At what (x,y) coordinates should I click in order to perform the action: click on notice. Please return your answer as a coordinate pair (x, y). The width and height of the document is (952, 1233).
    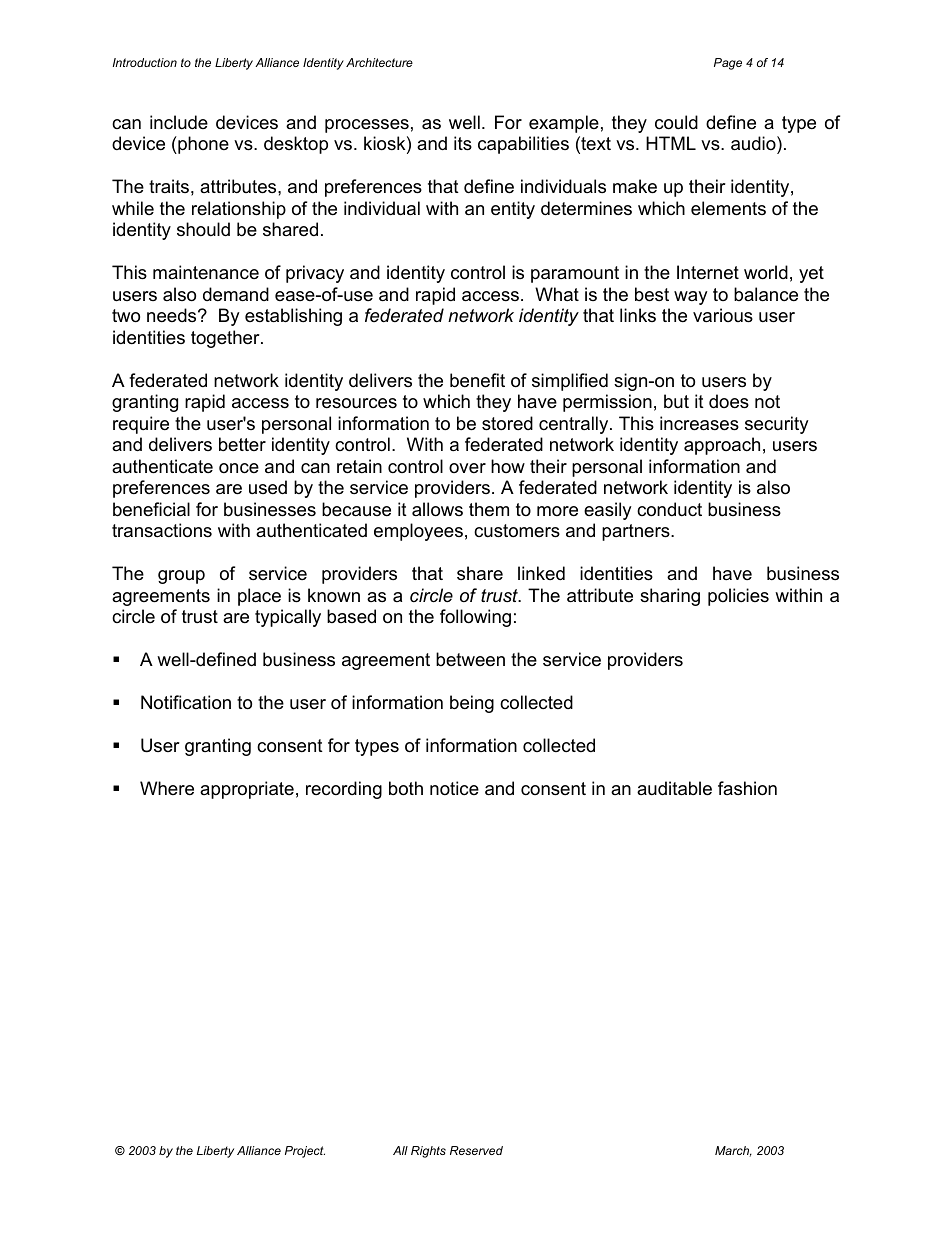
    Looking at the image, I should click on (454, 788).
